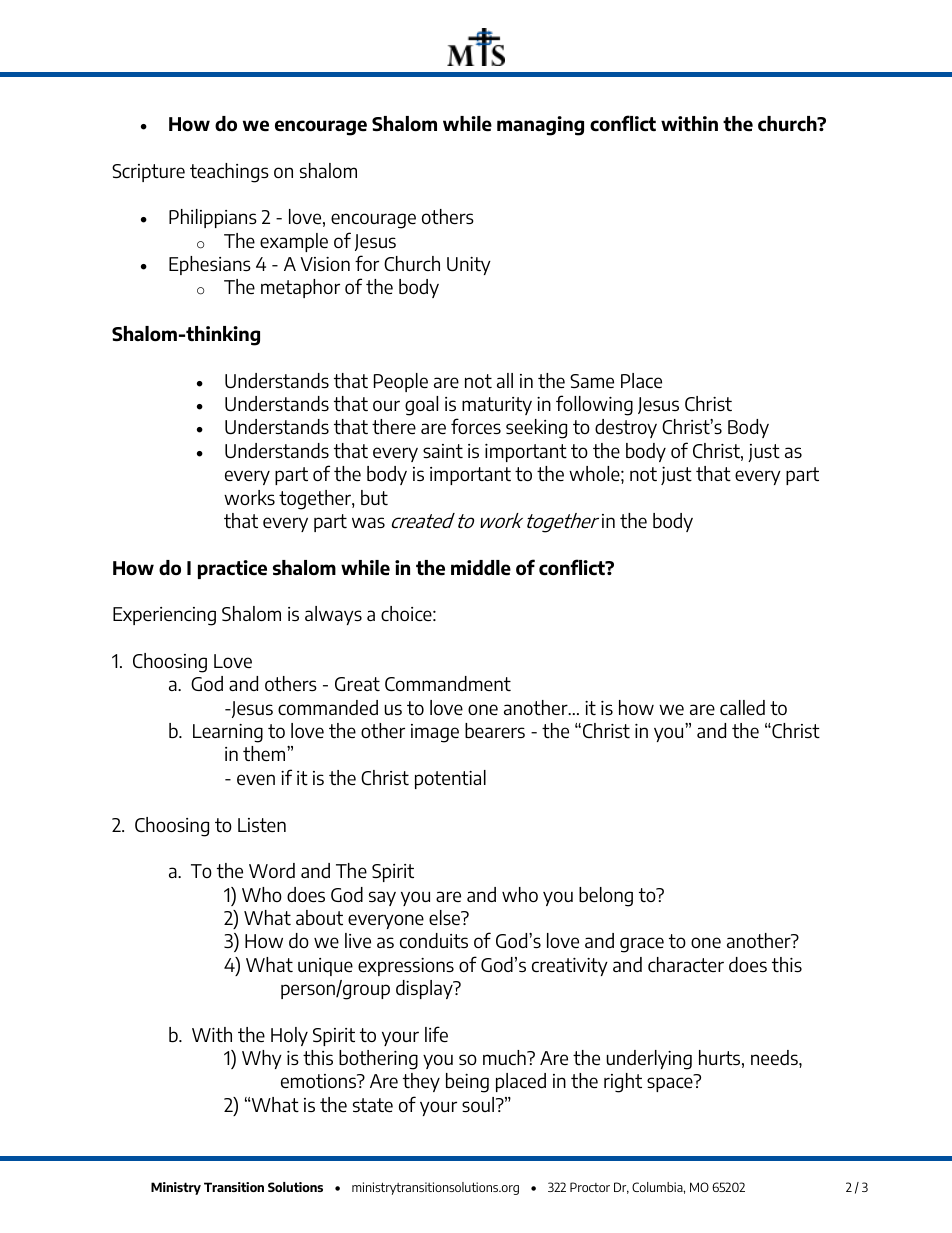 The height and width of the image is (1233, 952). I want to click on Why, so click(262, 1059).
